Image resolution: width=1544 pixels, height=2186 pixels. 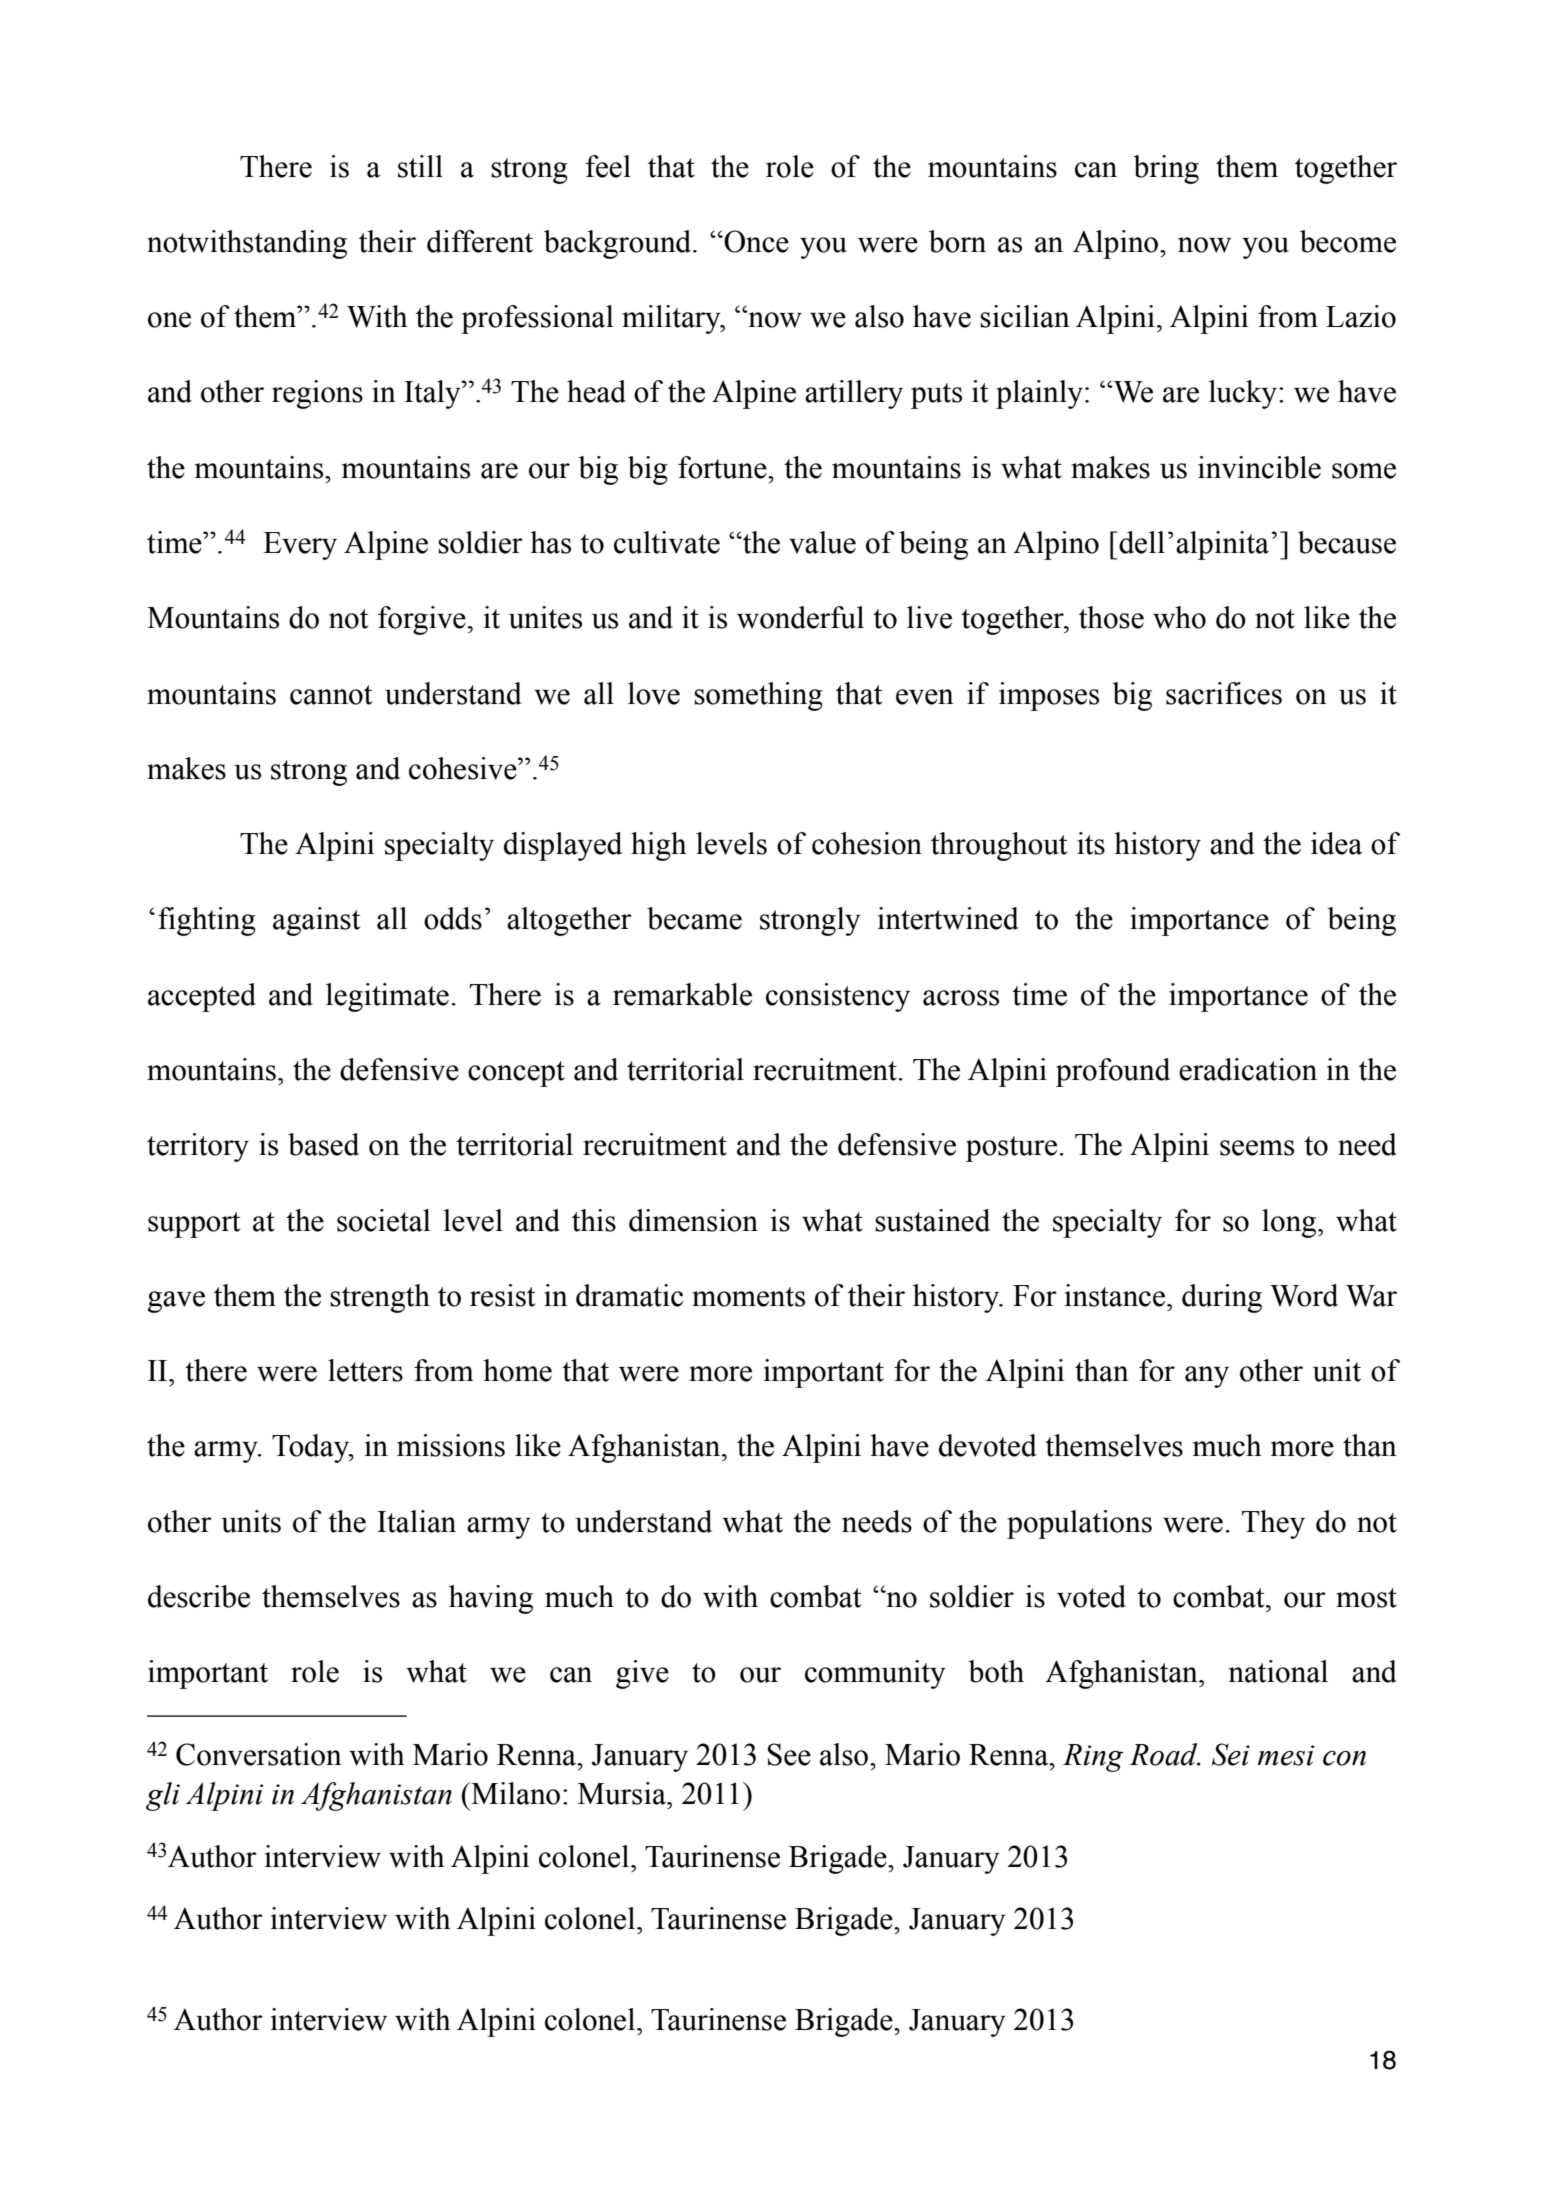 What do you see at coordinates (420, 166) in the document?
I see `still` at bounding box center [420, 166].
